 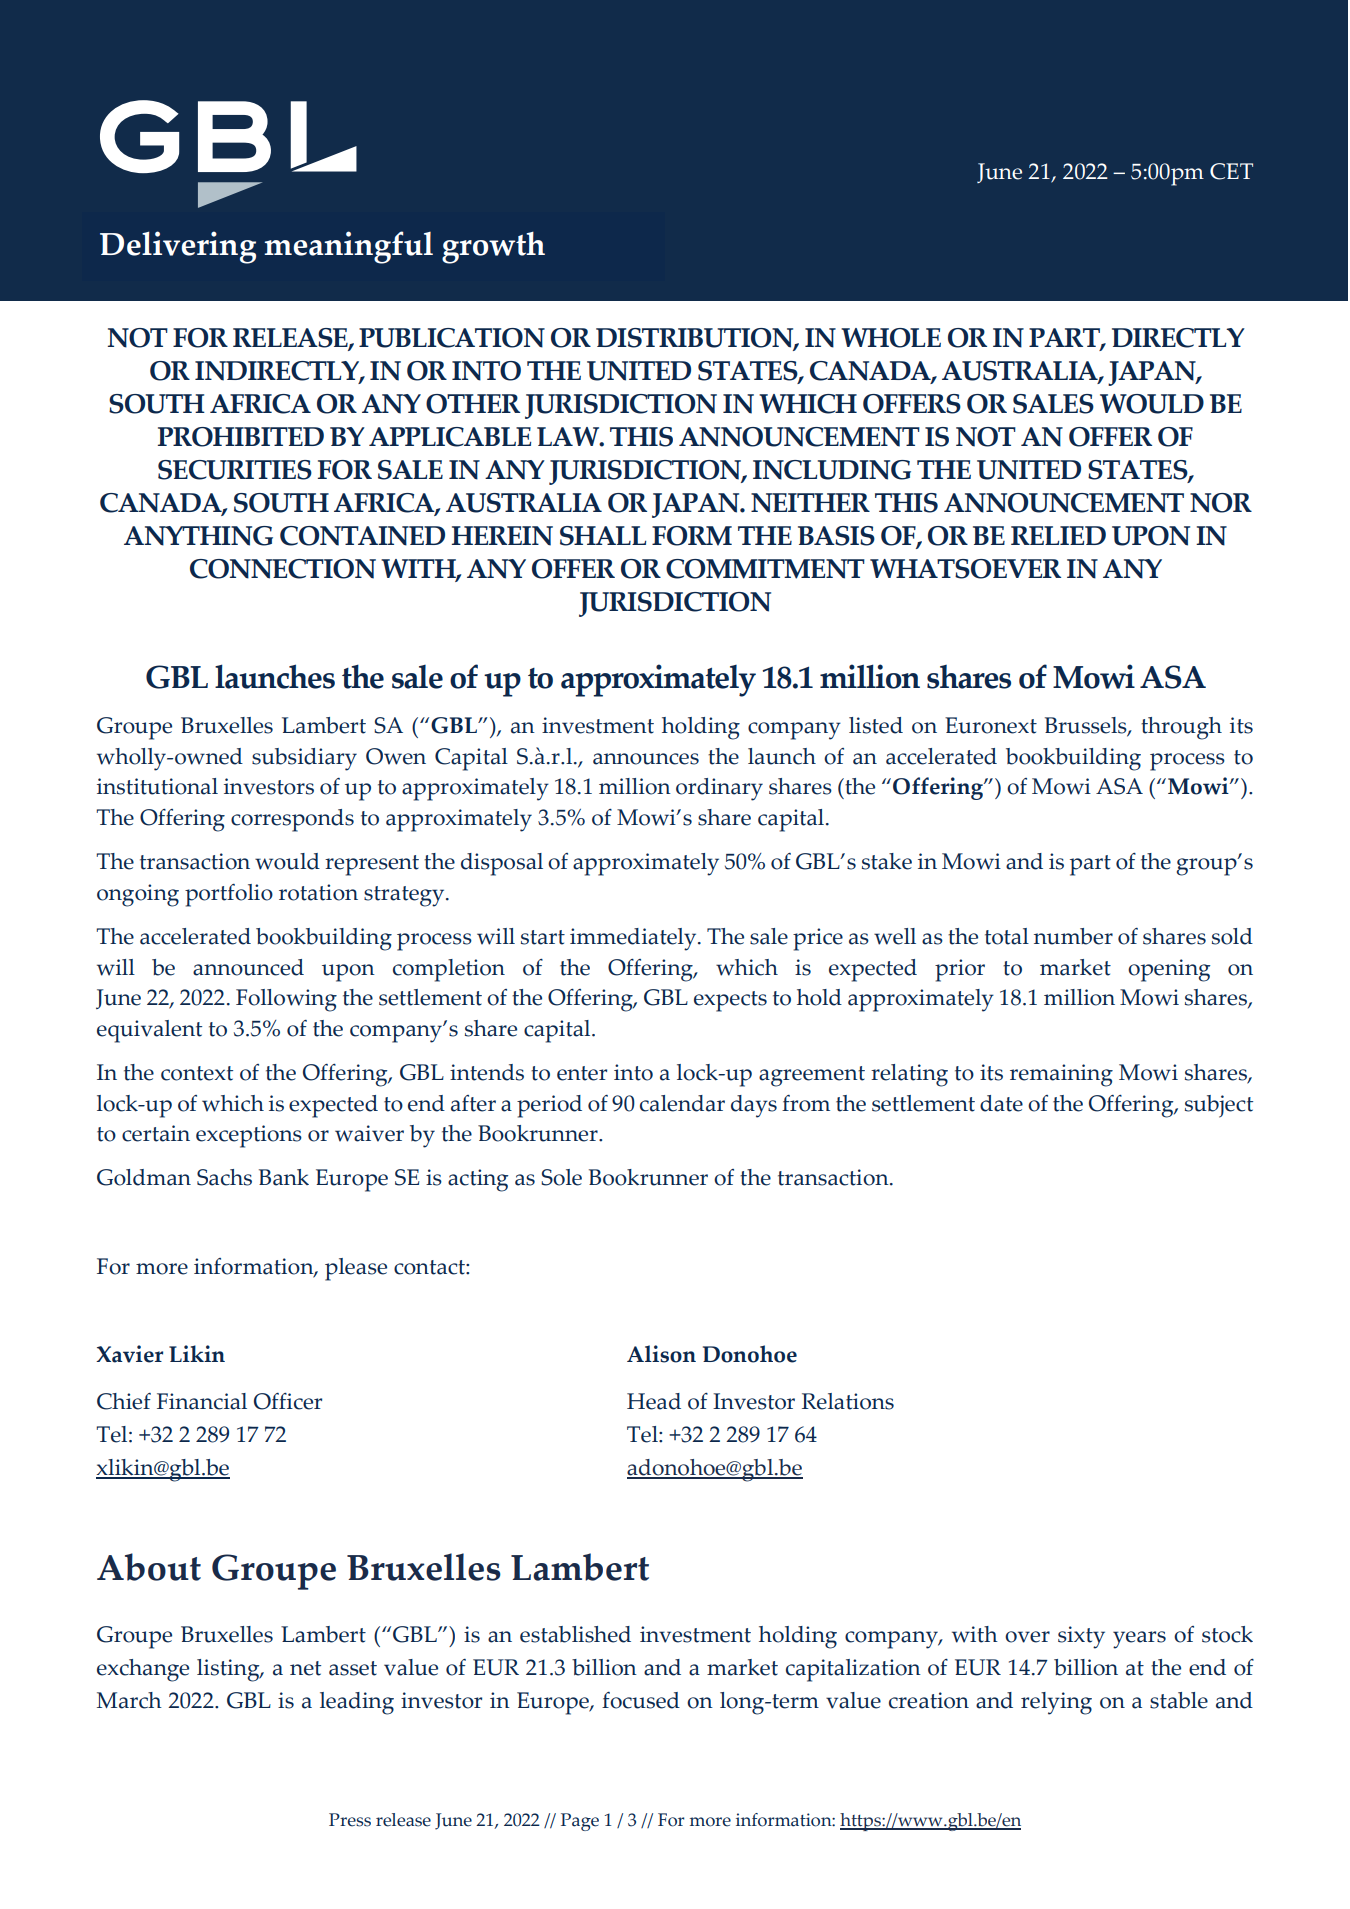 What do you see at coordinates (178, 247) in the screenshot?
I see `Delivering` at bounding box center [178, 247].
